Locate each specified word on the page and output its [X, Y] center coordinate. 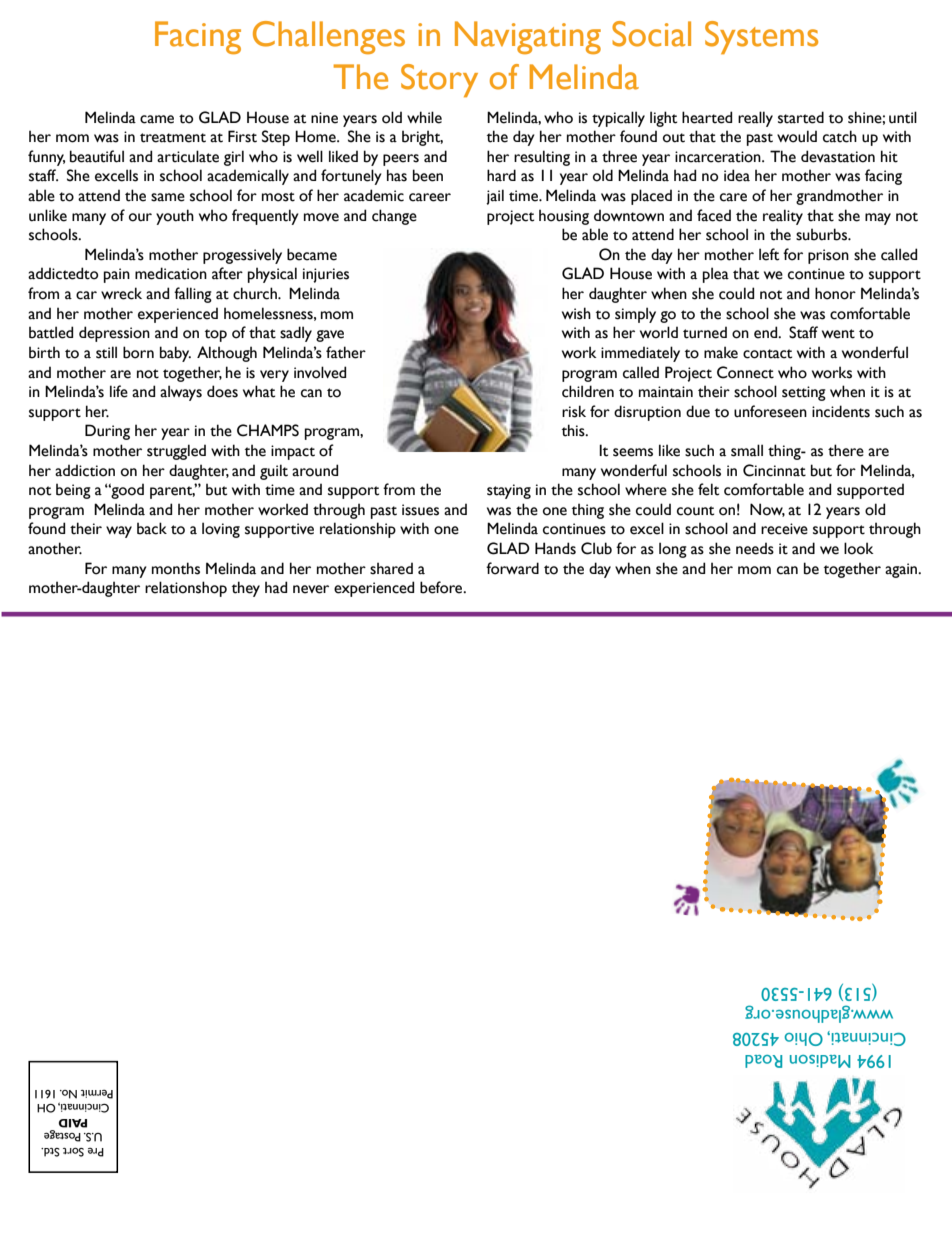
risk [574, 411]
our [140, 217]
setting [804, 393]
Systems [761, 37]
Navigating [528, 37]
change [394, 217]
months [176, 568]
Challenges [329, 37]
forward [512, 568]
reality [783, 217]
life [119, 391]
